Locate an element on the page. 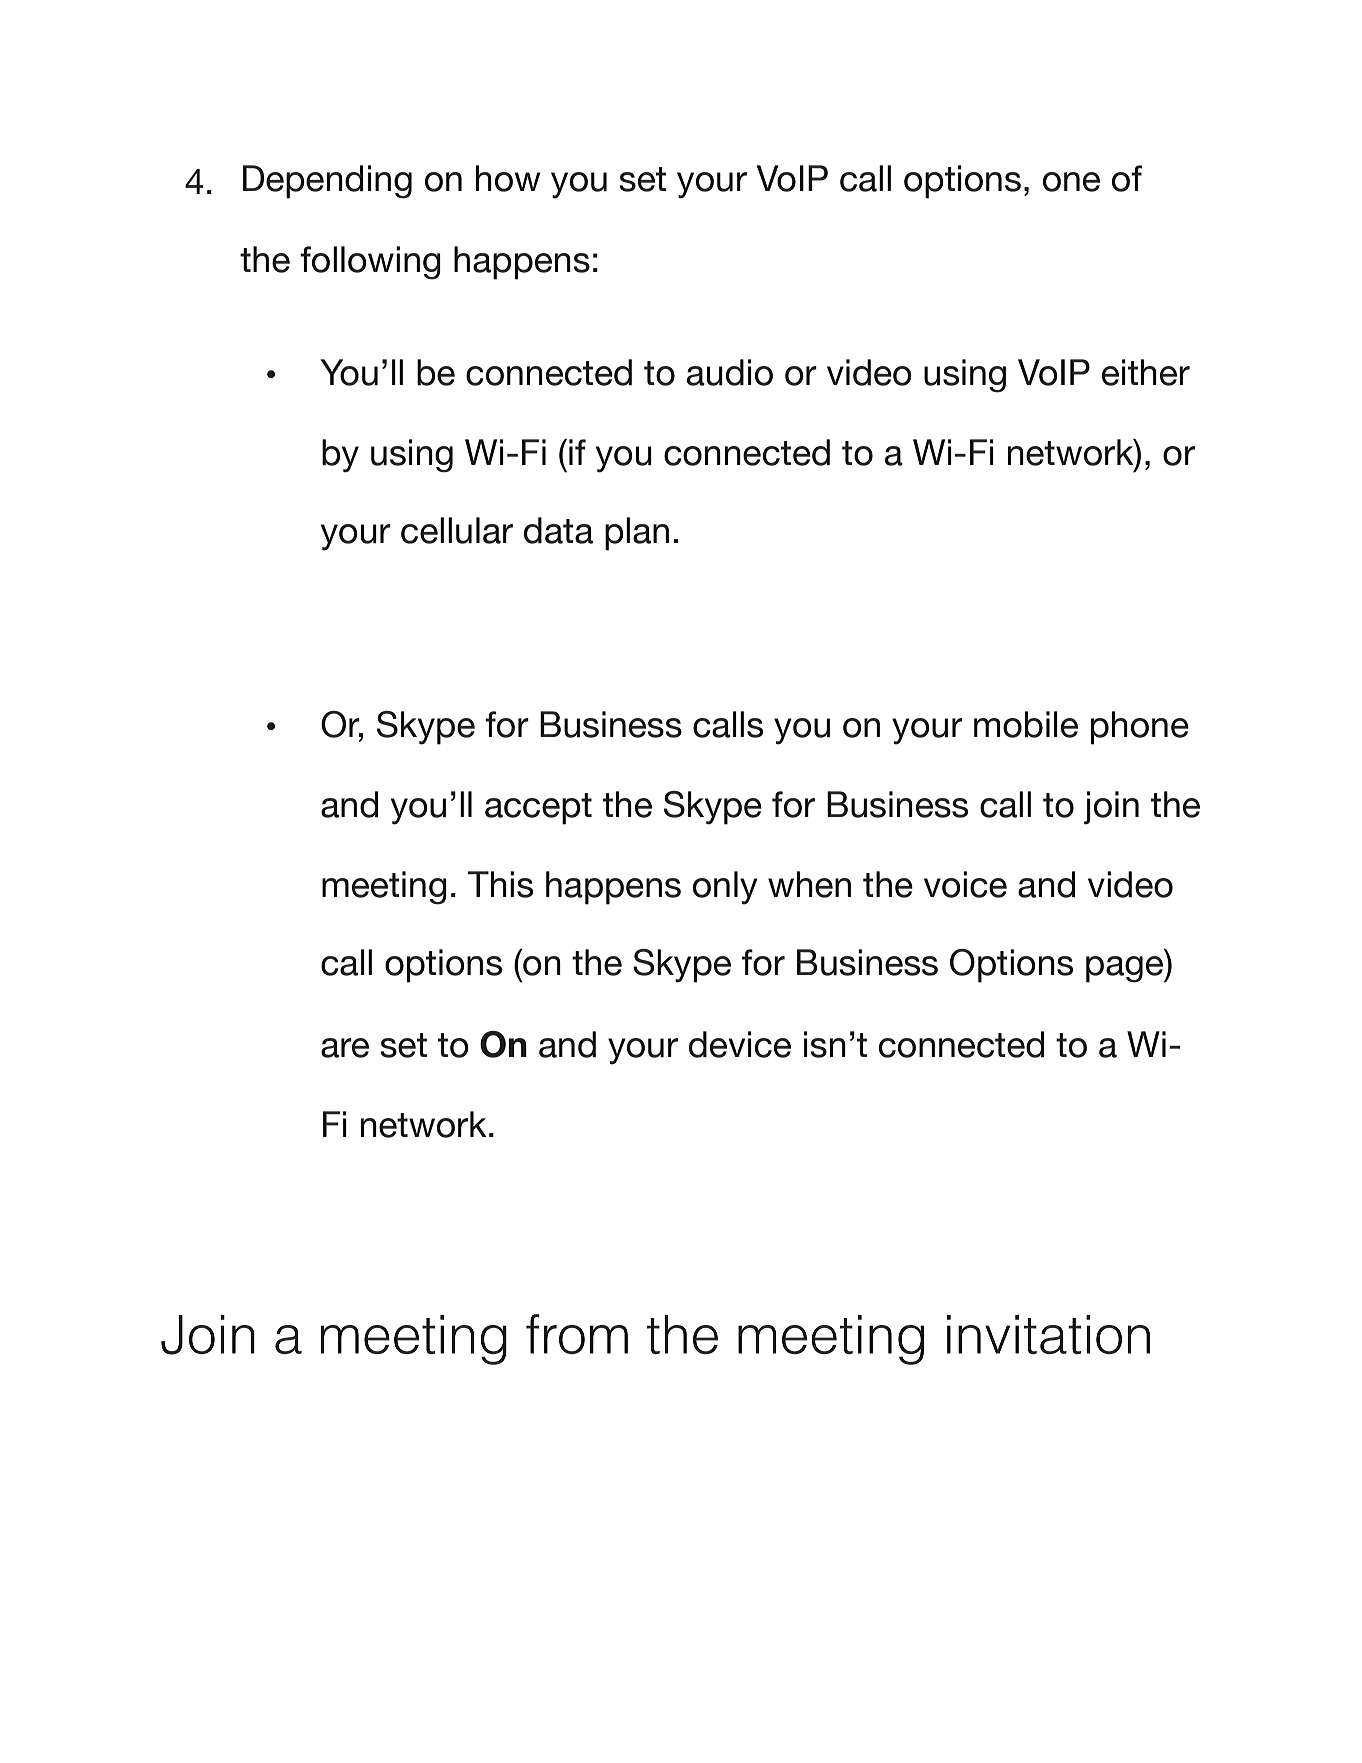  device is located at coordinates (740, 1044).
